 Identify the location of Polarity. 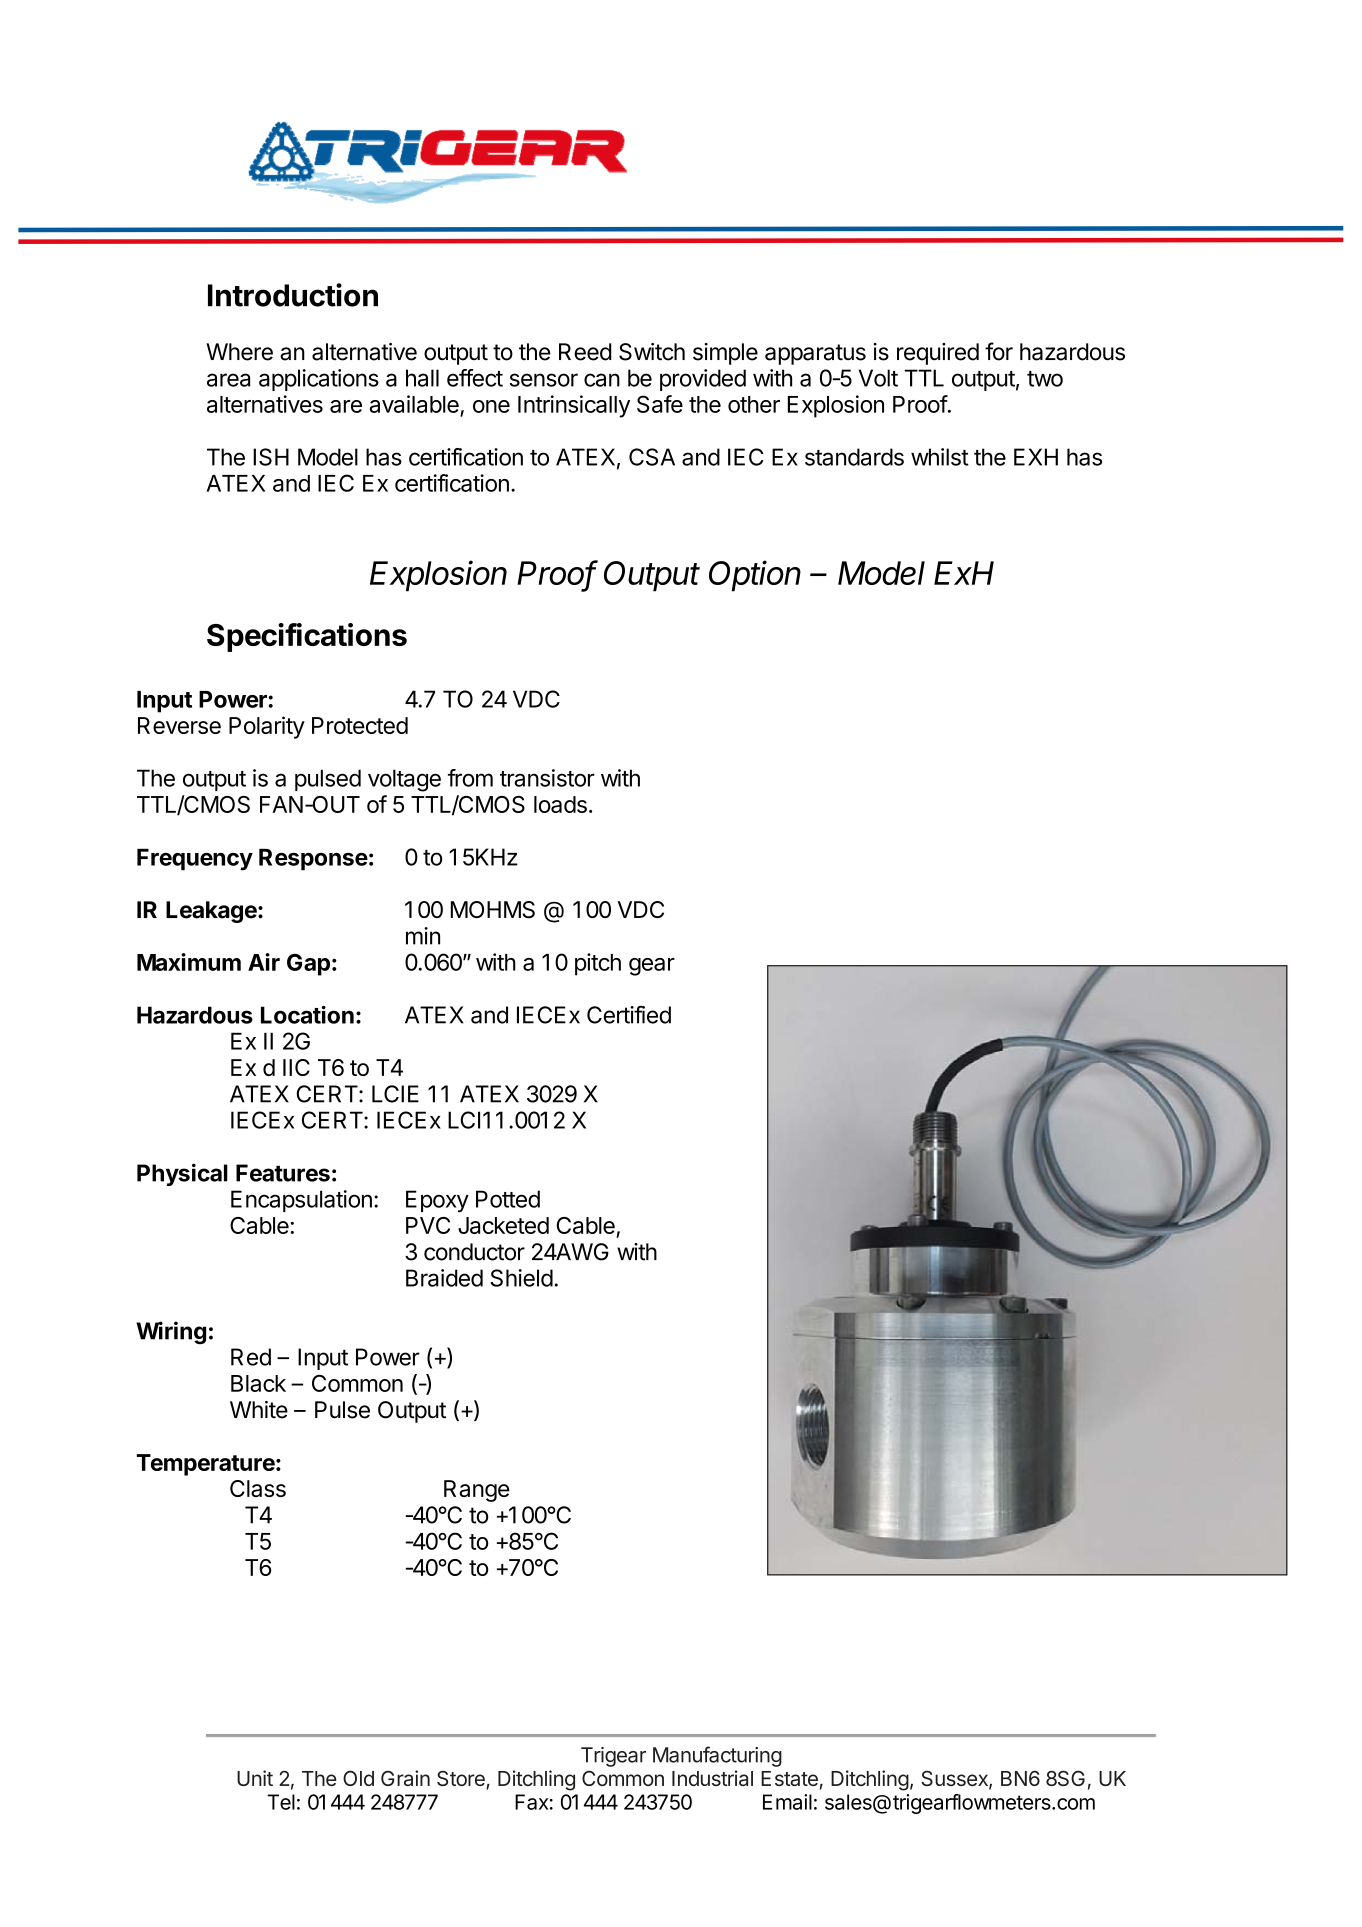
(267, 727).
